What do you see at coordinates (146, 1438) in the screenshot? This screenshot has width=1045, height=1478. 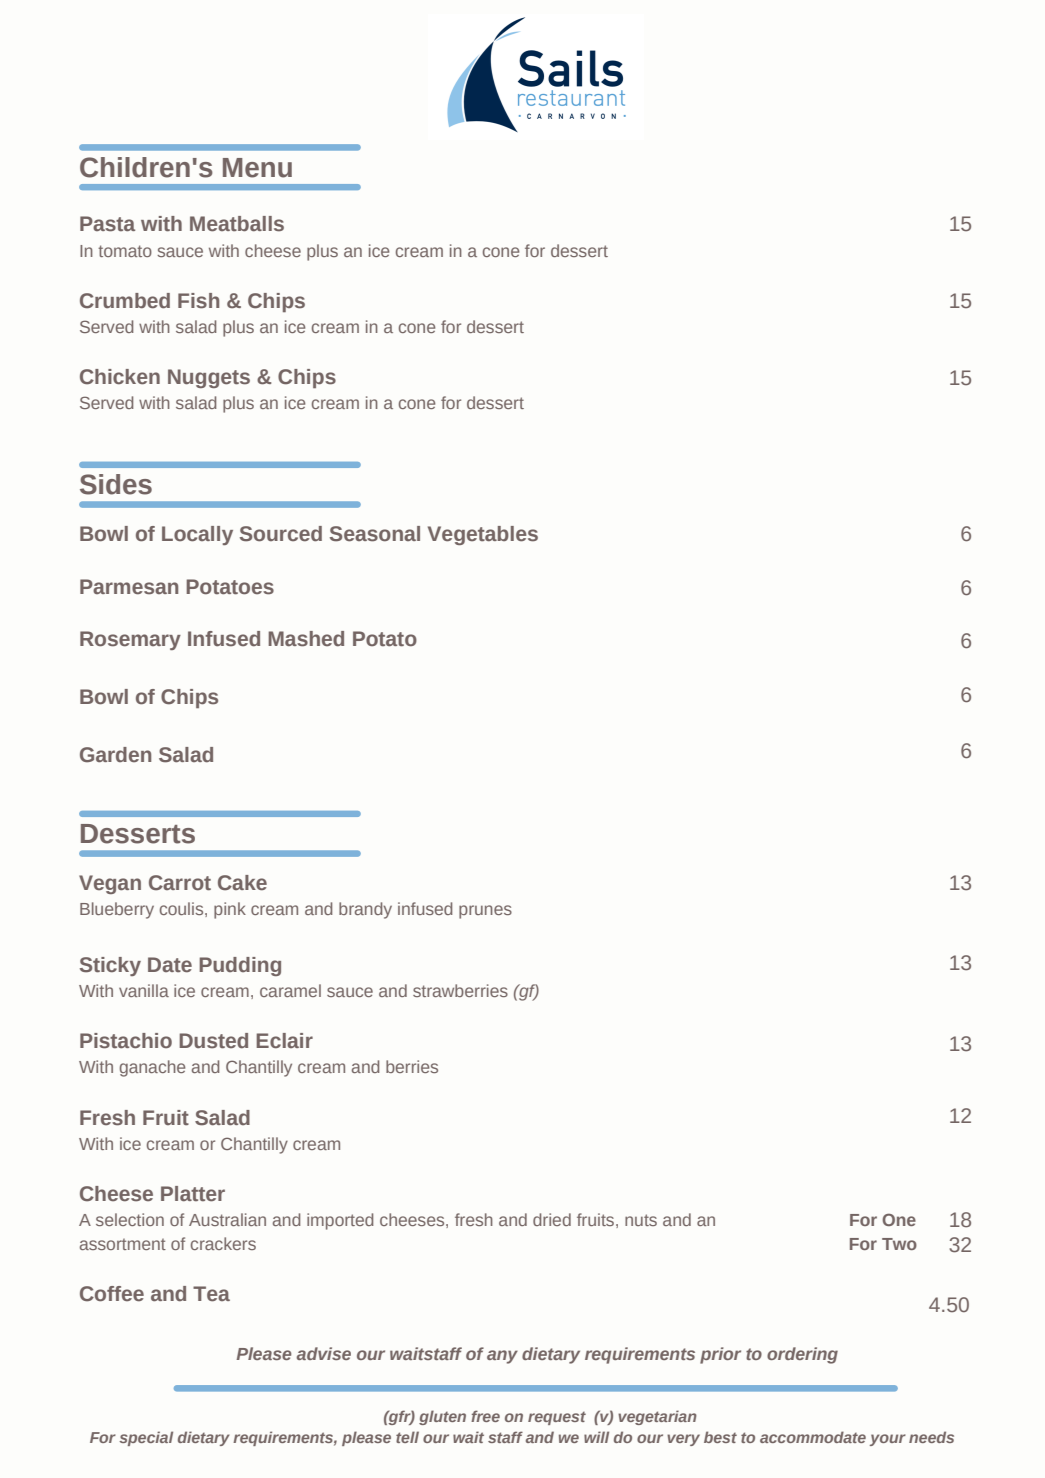 I see `special` at bounding box center [146, 1438].
